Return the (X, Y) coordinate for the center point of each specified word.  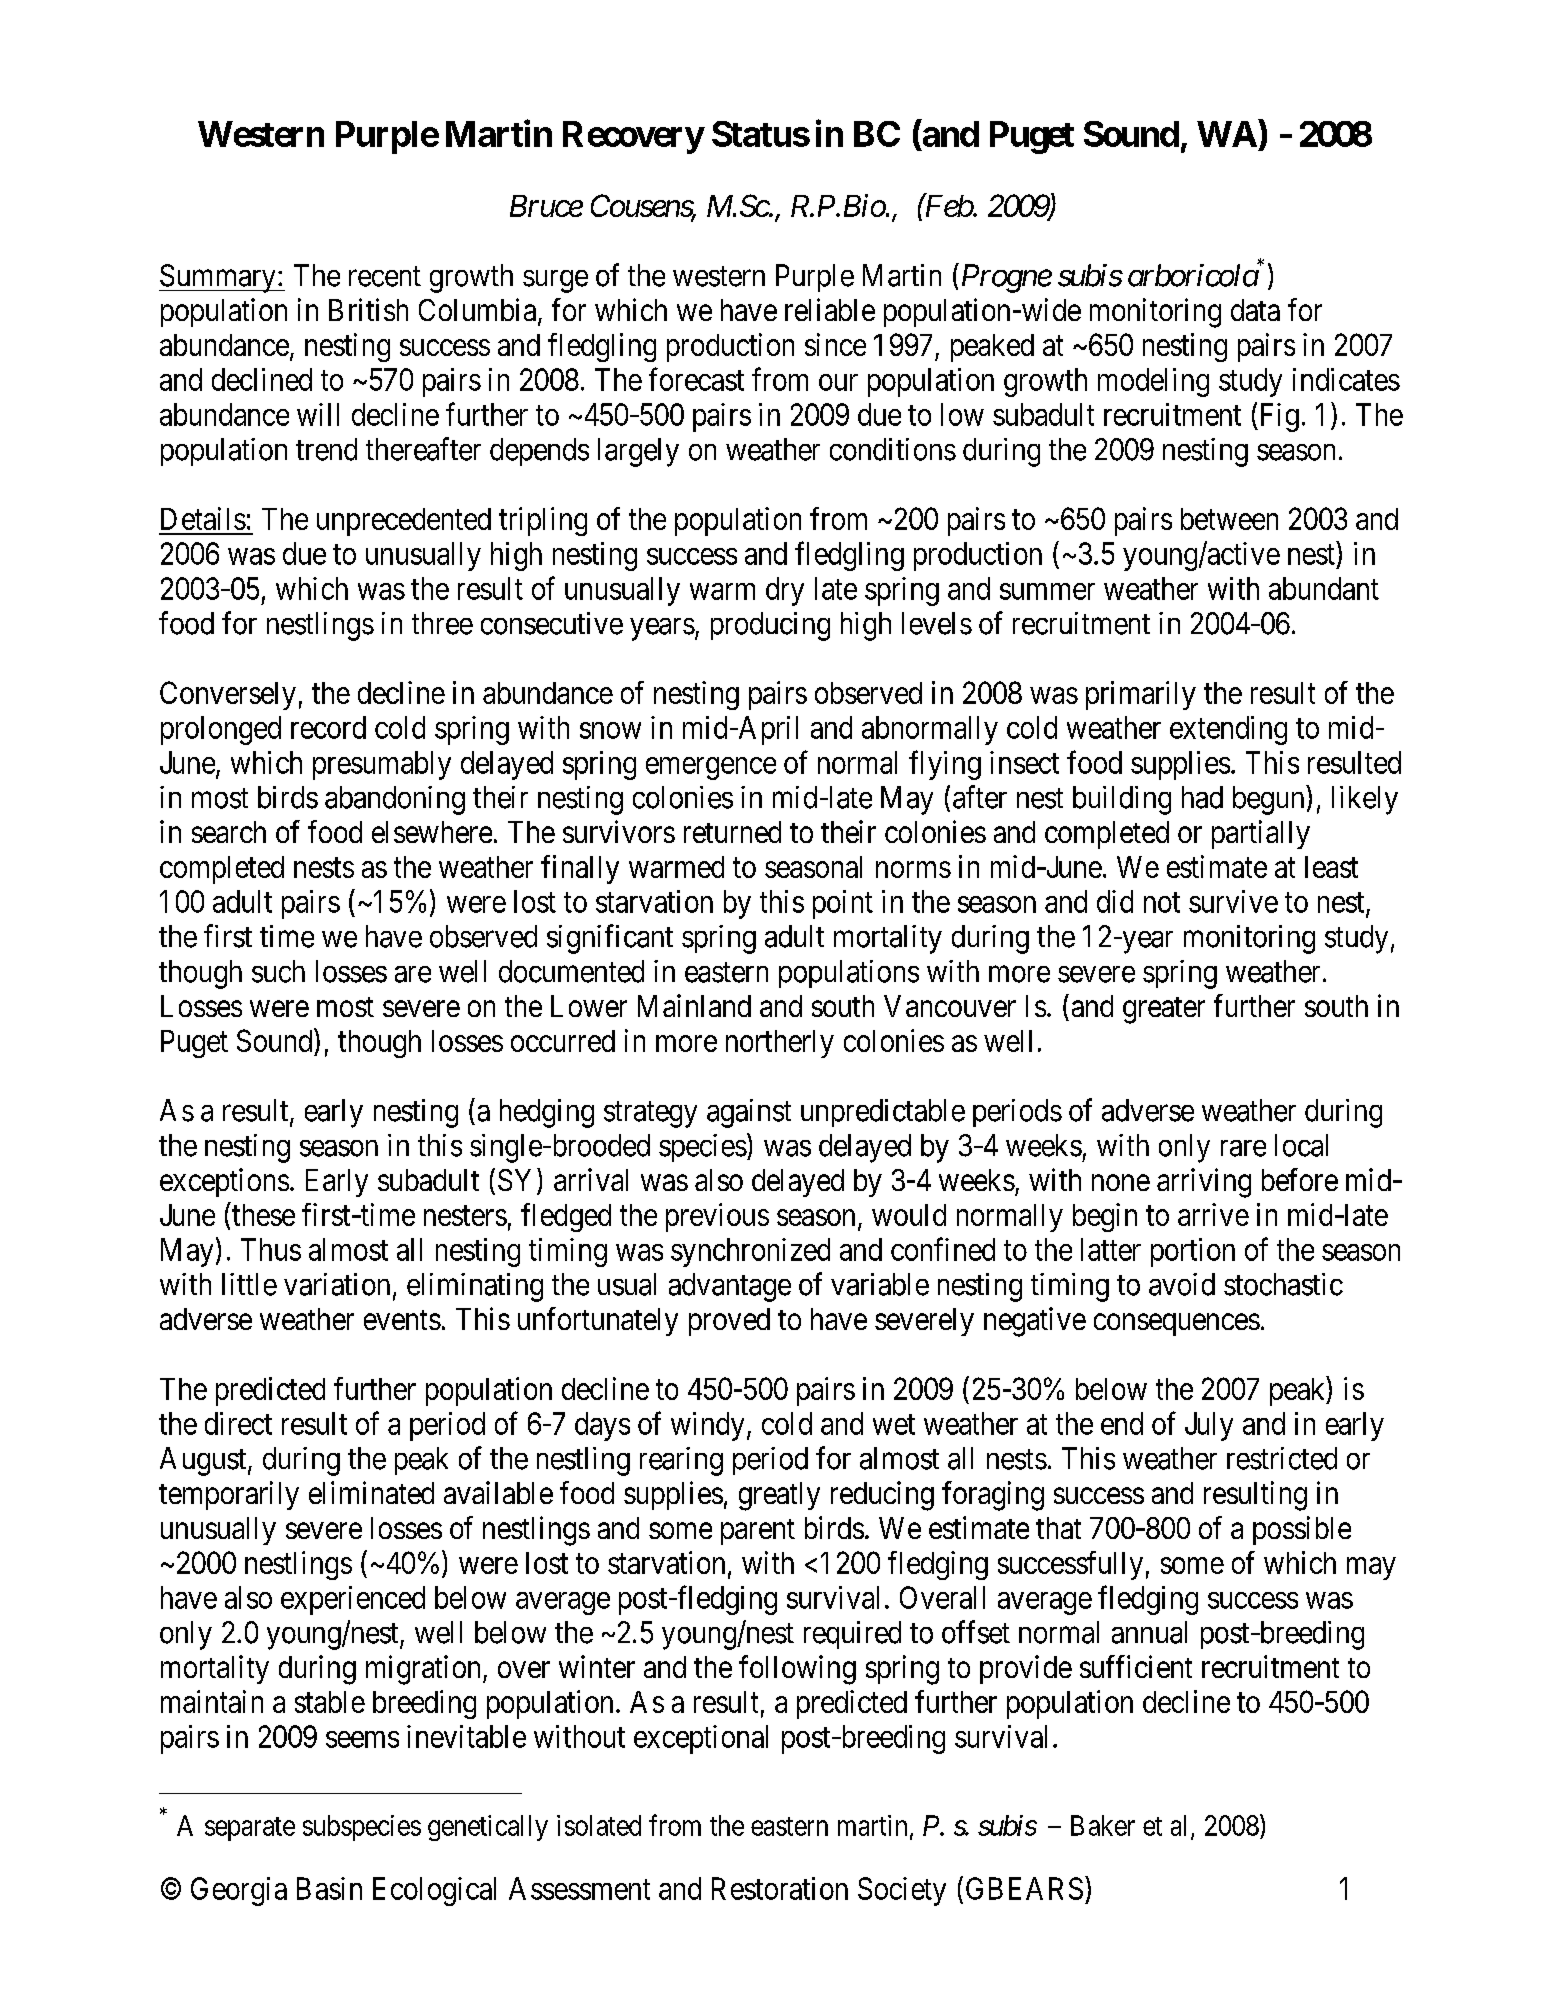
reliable (830, 309)
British (368, 309)
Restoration (780, 1888)
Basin (329, 1888)
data (1255, 310)
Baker (1103, 1825)
